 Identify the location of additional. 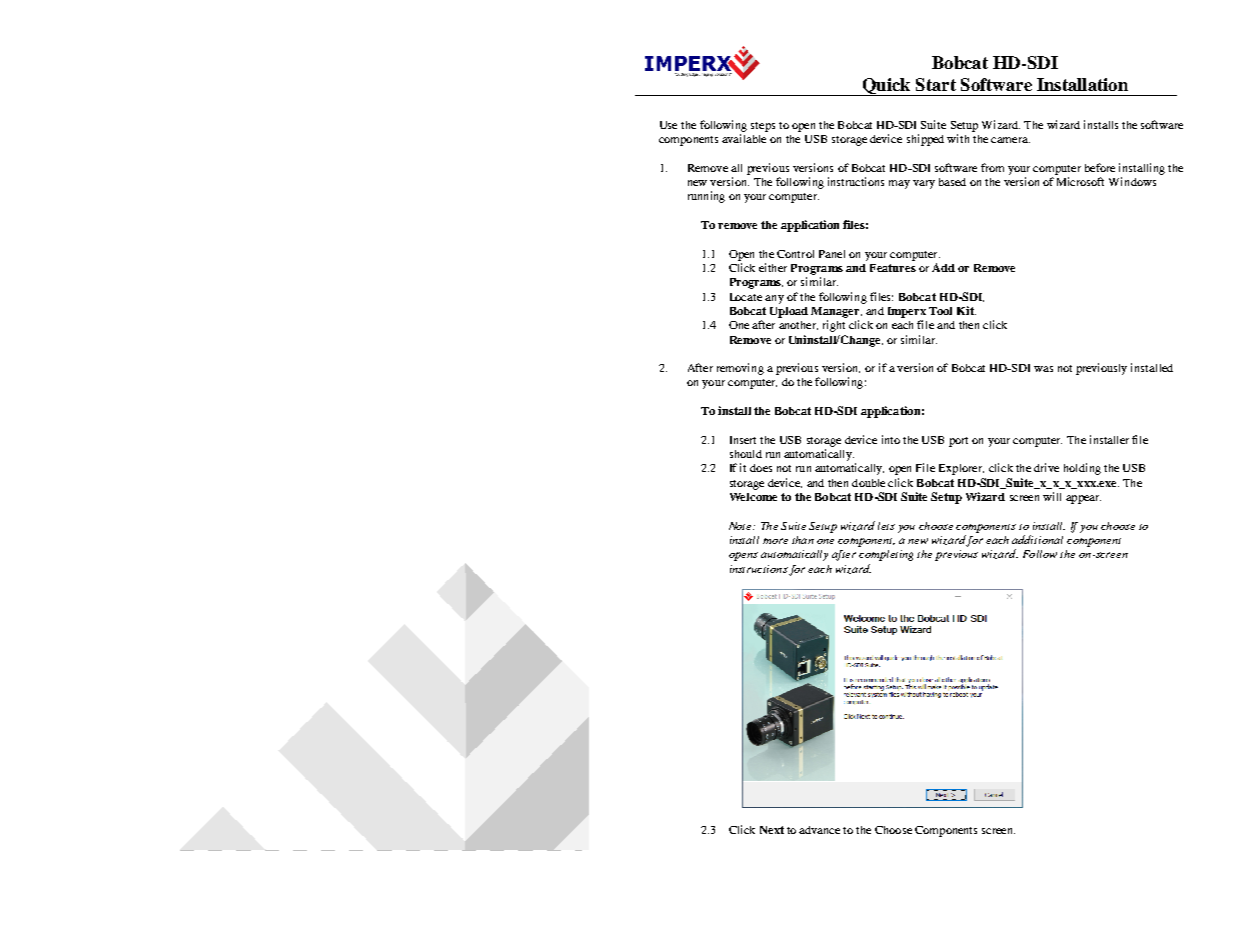
(1037, 539).
